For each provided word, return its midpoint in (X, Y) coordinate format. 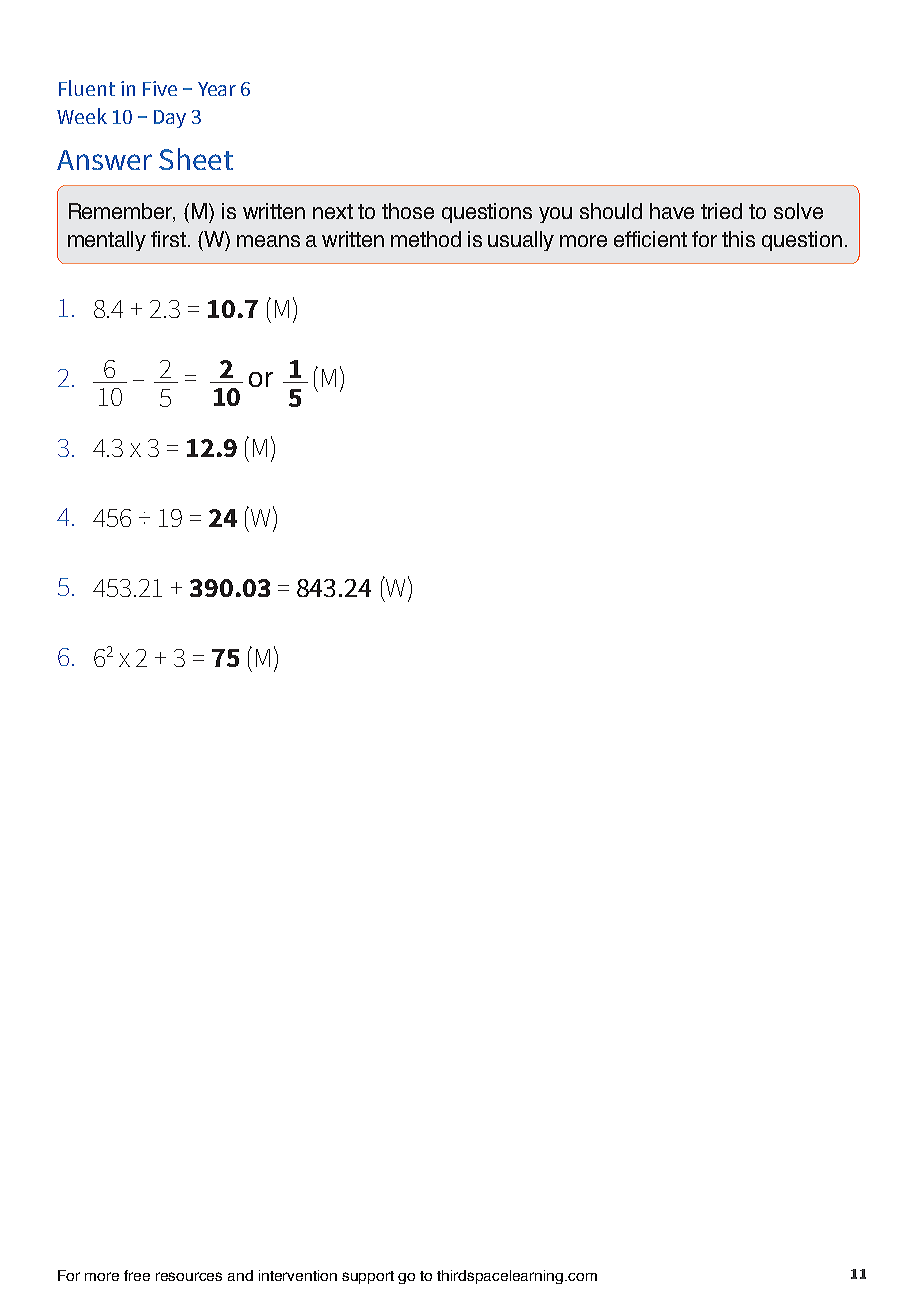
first (168, 239)
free (137, 1275)
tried (721, 211)
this (738, 239)
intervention (298, 1275)
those (408, 211)
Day (170, 119)
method (426, 239)
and (240, 1275)
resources (189, 1276)
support (368, 1277)
